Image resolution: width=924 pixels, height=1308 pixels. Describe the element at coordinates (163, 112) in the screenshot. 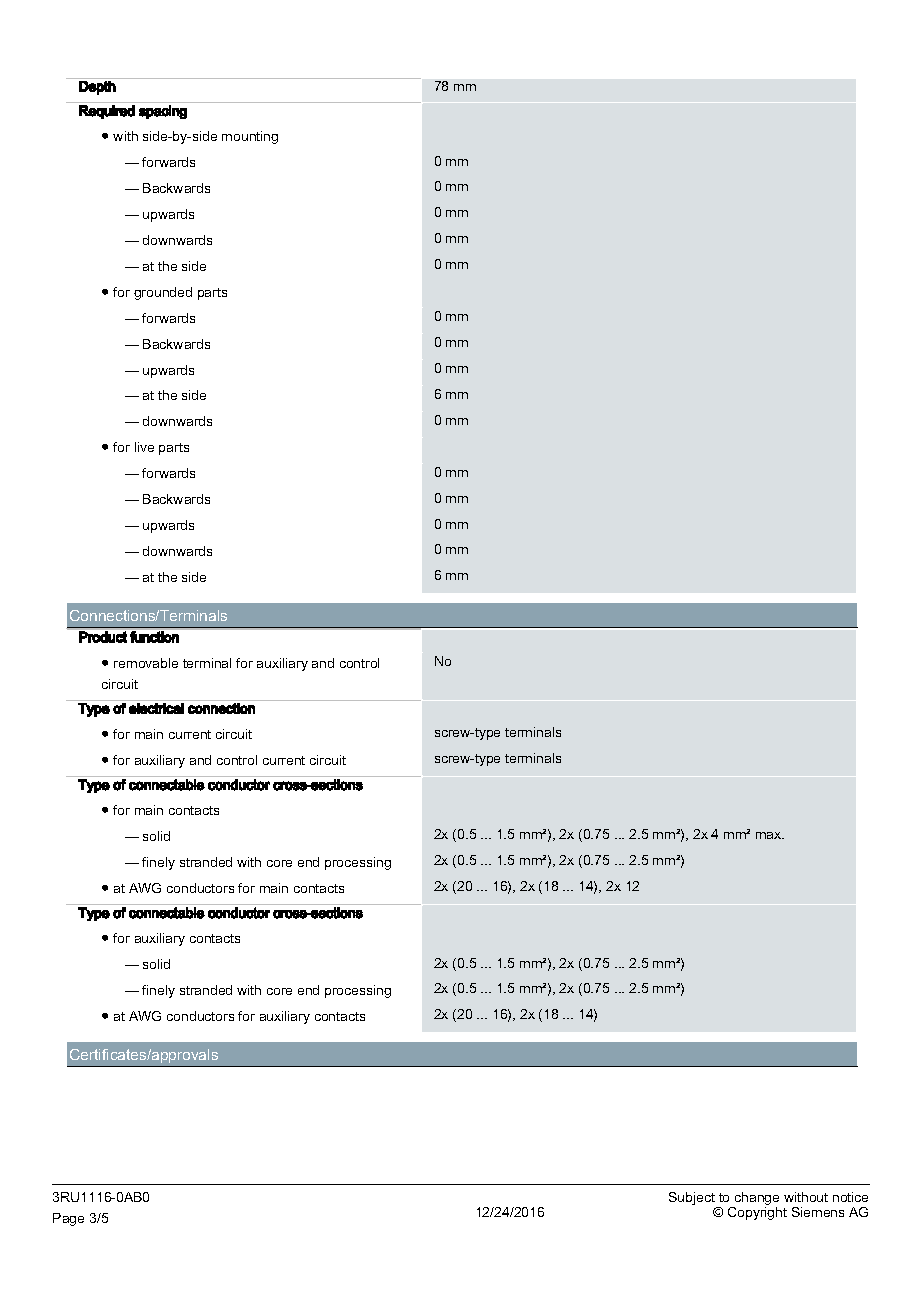

I see `spacing` at that location.
